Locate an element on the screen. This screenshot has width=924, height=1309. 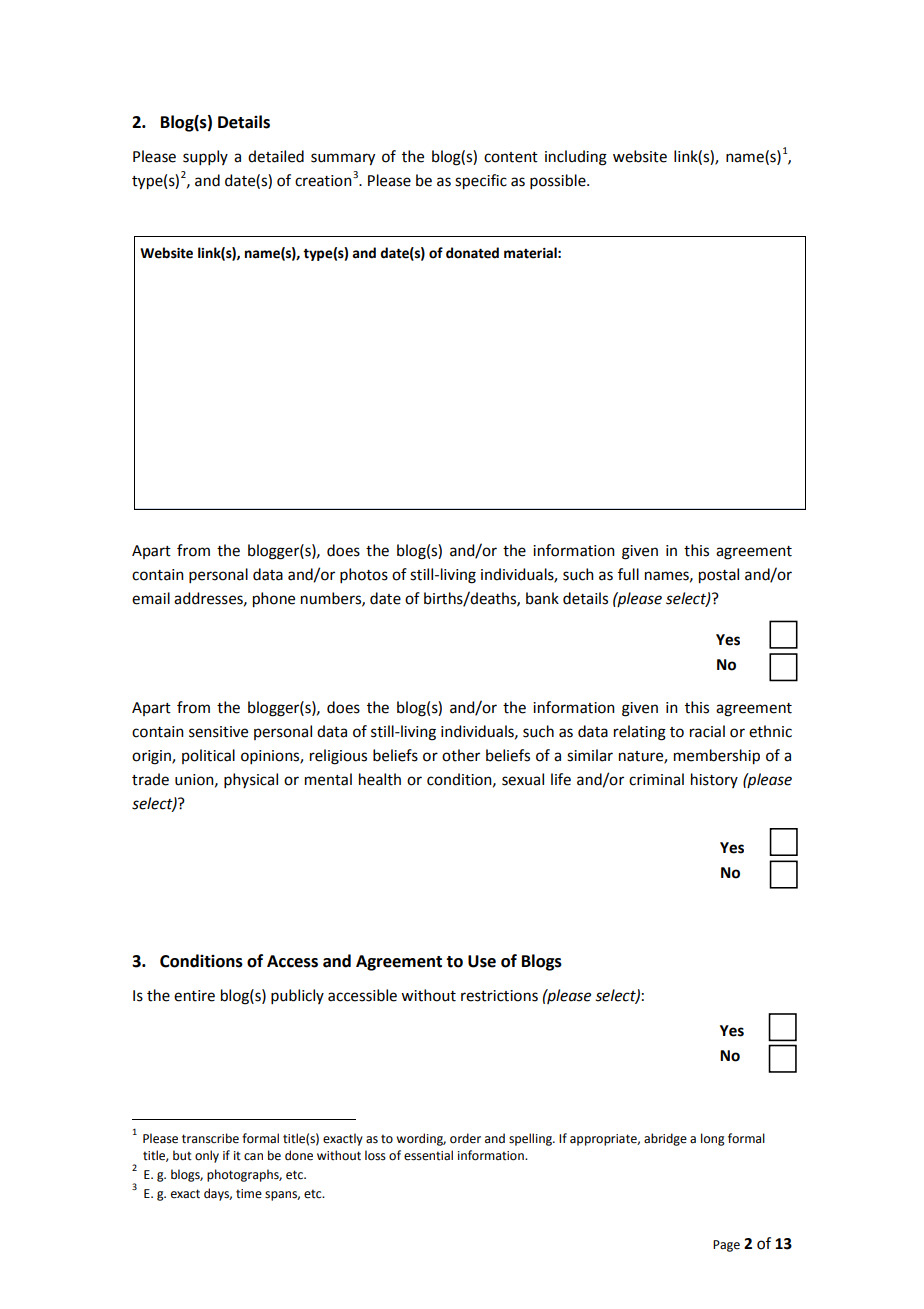
postal is located at coordinates (719, 576).
